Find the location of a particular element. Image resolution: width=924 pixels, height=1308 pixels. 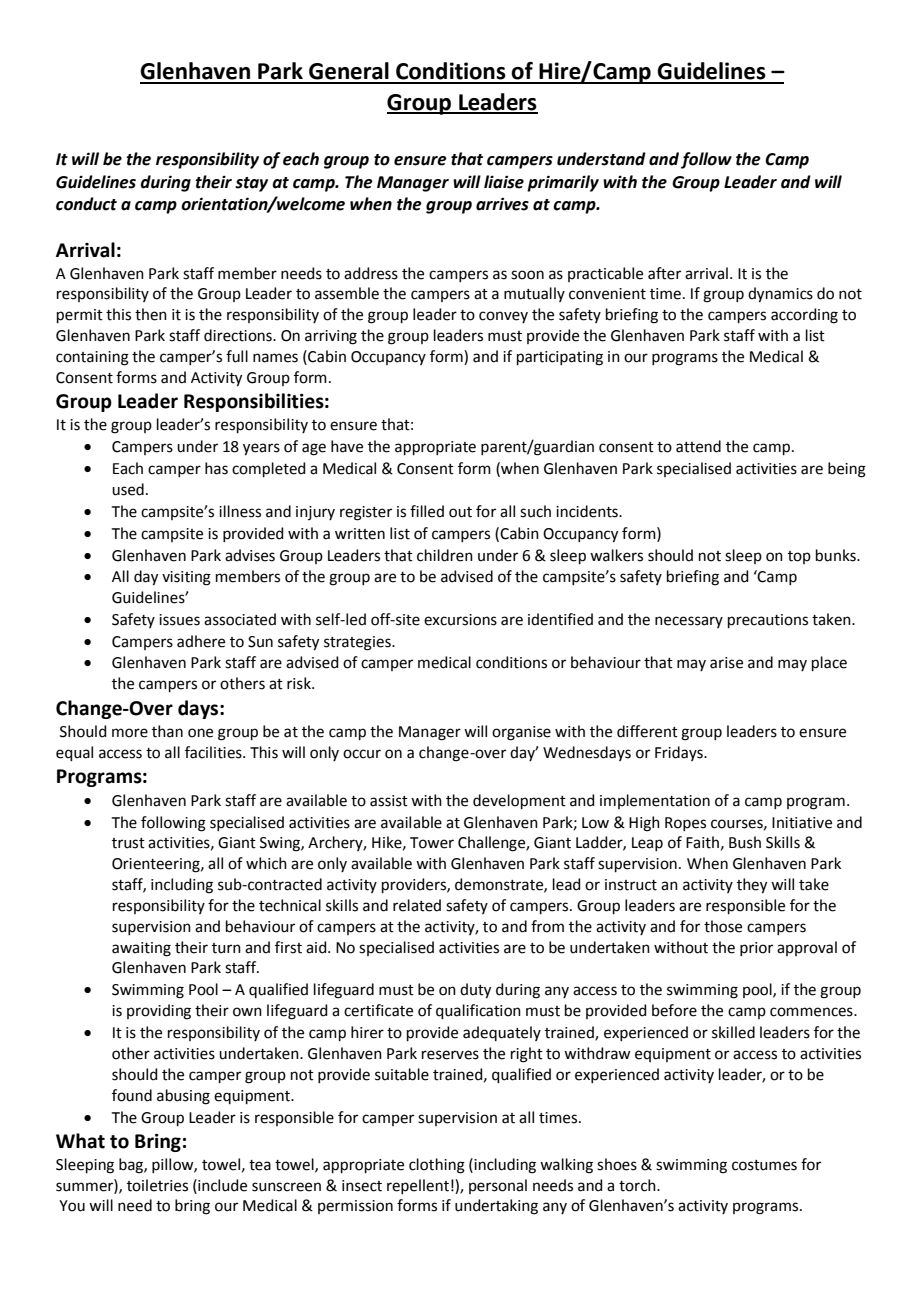

toiletries is located at coordinates (157, 1185).
